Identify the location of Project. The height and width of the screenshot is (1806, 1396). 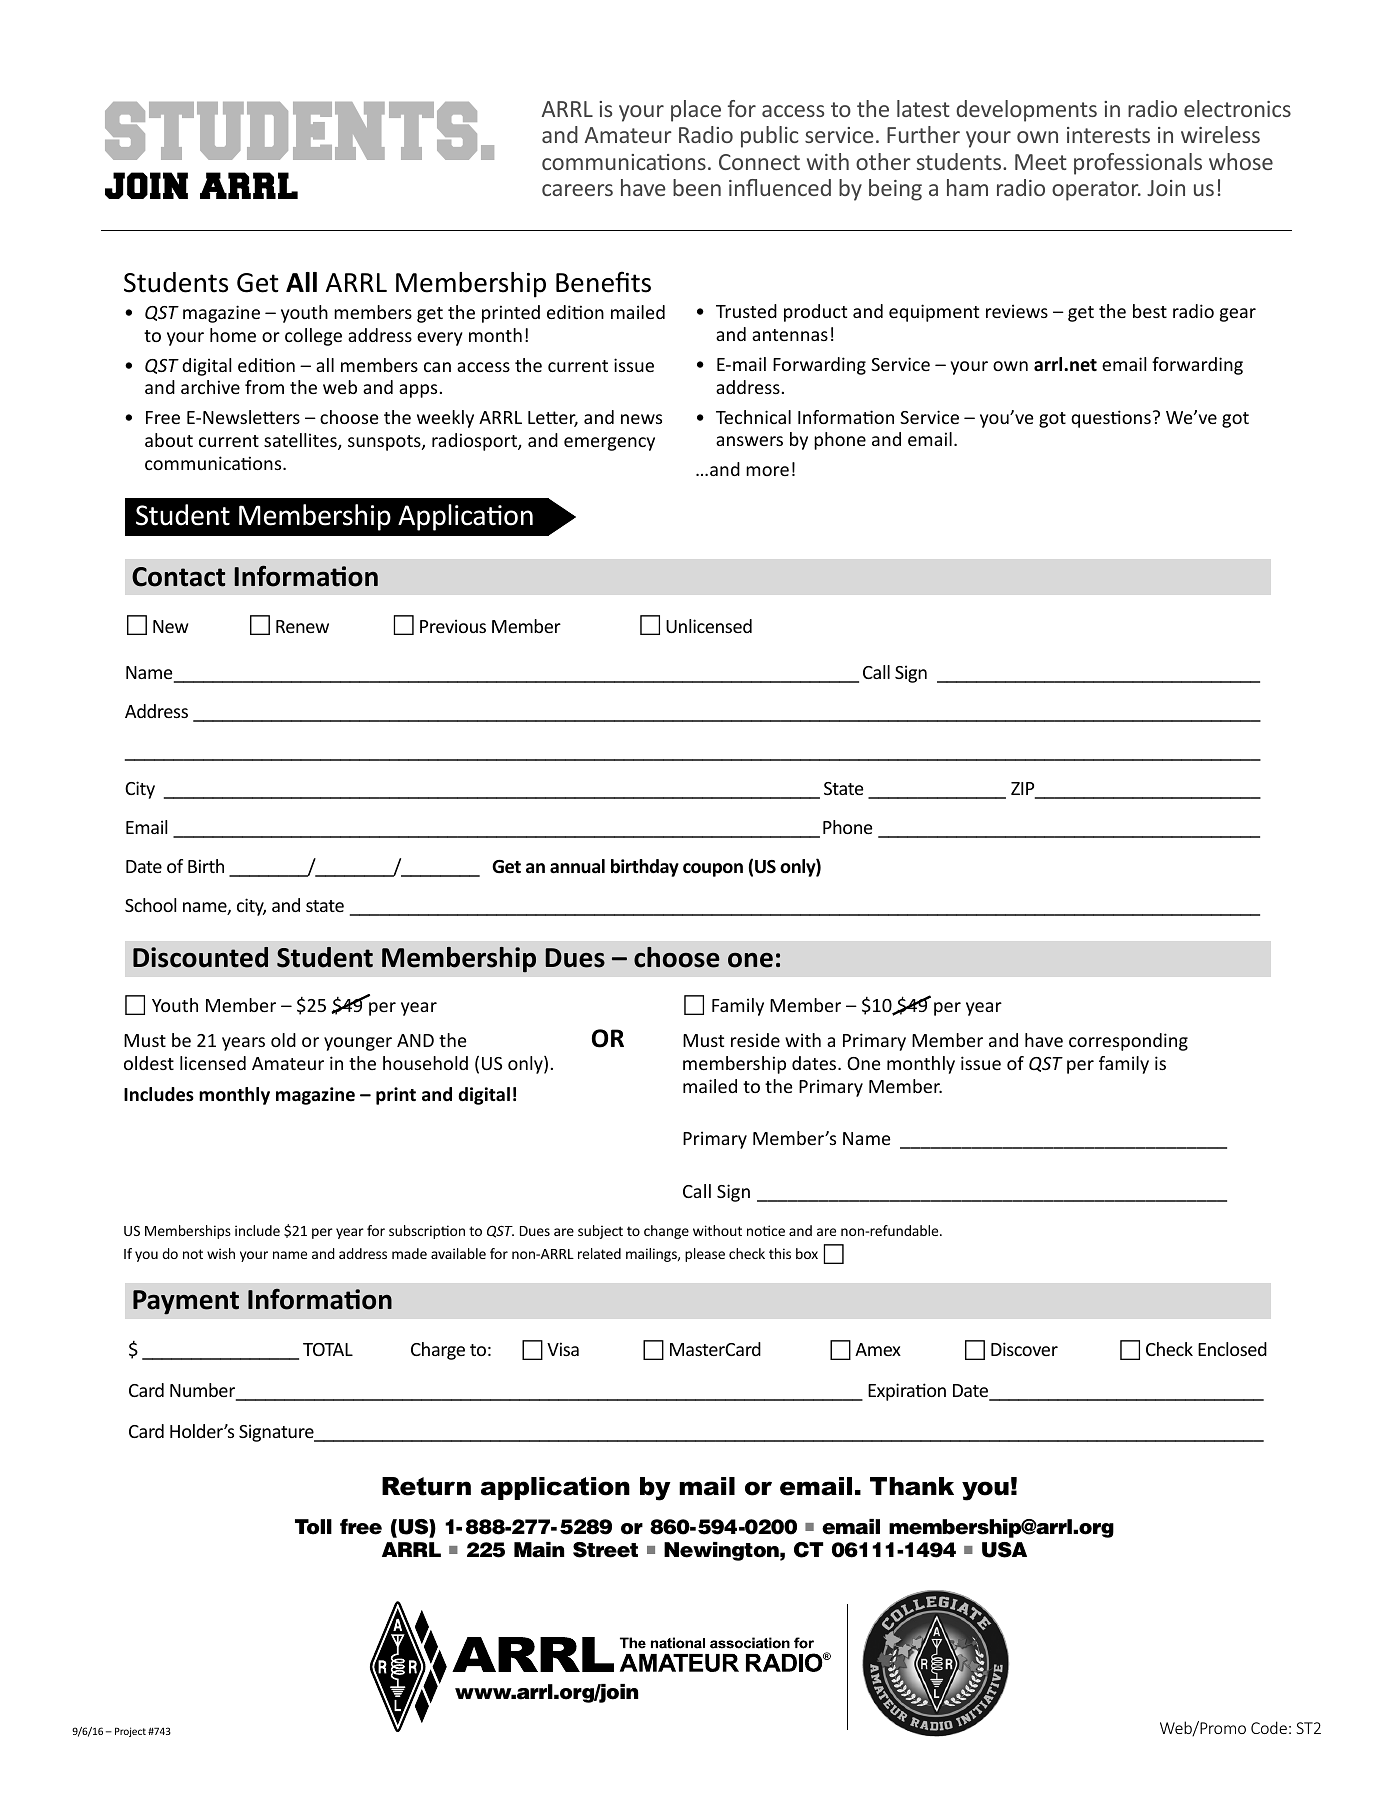
(130, 1732).
